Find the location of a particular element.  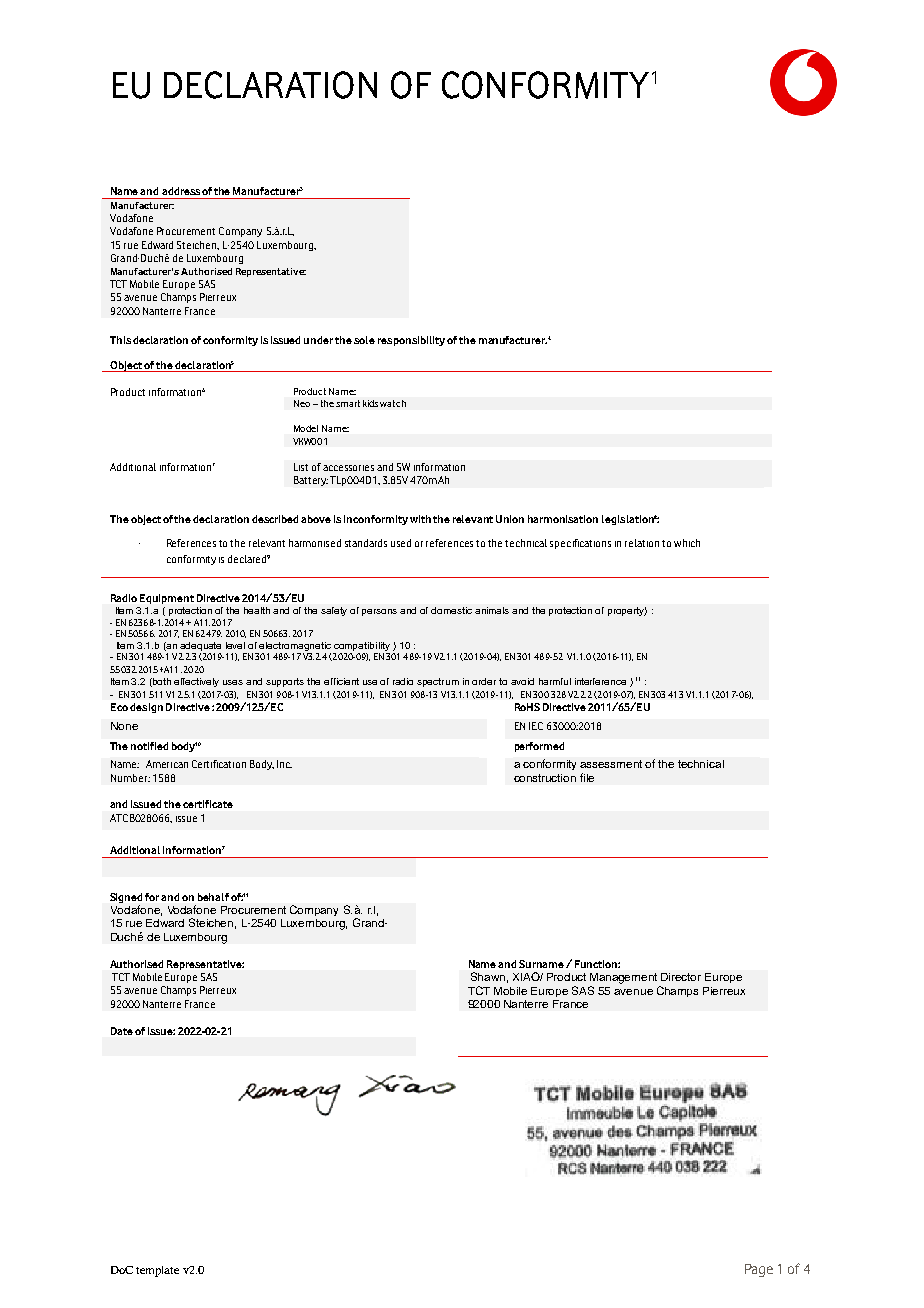

sole is located at coordinates (364, 340).
